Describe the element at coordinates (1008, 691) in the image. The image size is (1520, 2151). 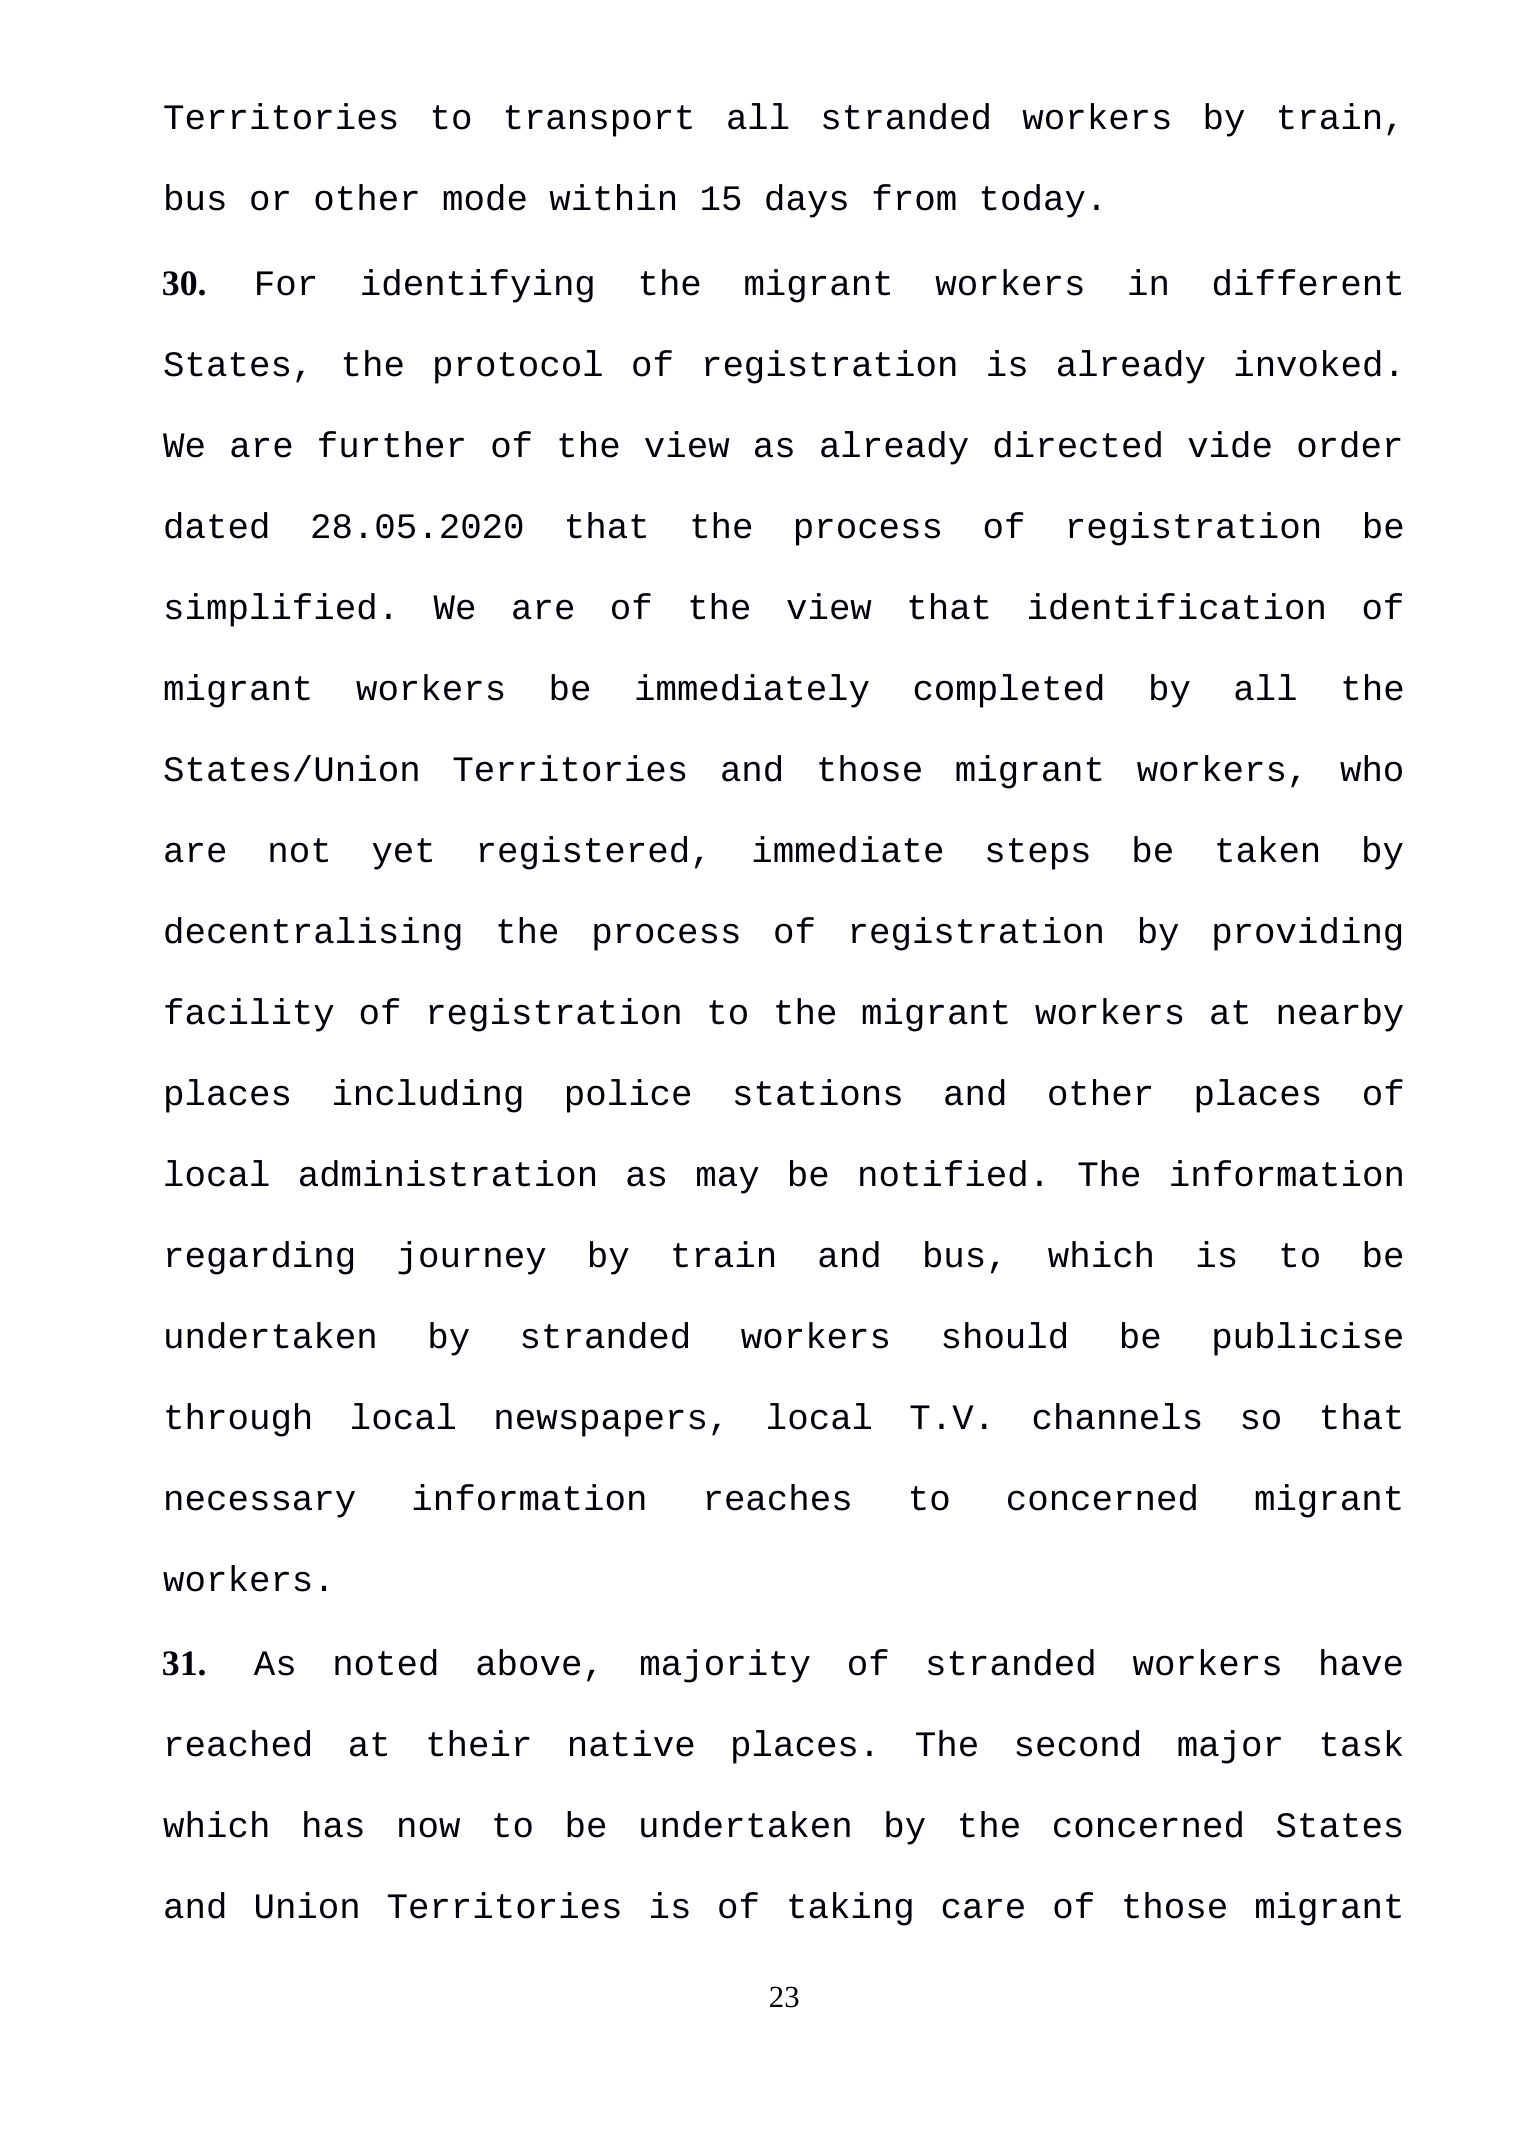
I see `completed` at that location.
